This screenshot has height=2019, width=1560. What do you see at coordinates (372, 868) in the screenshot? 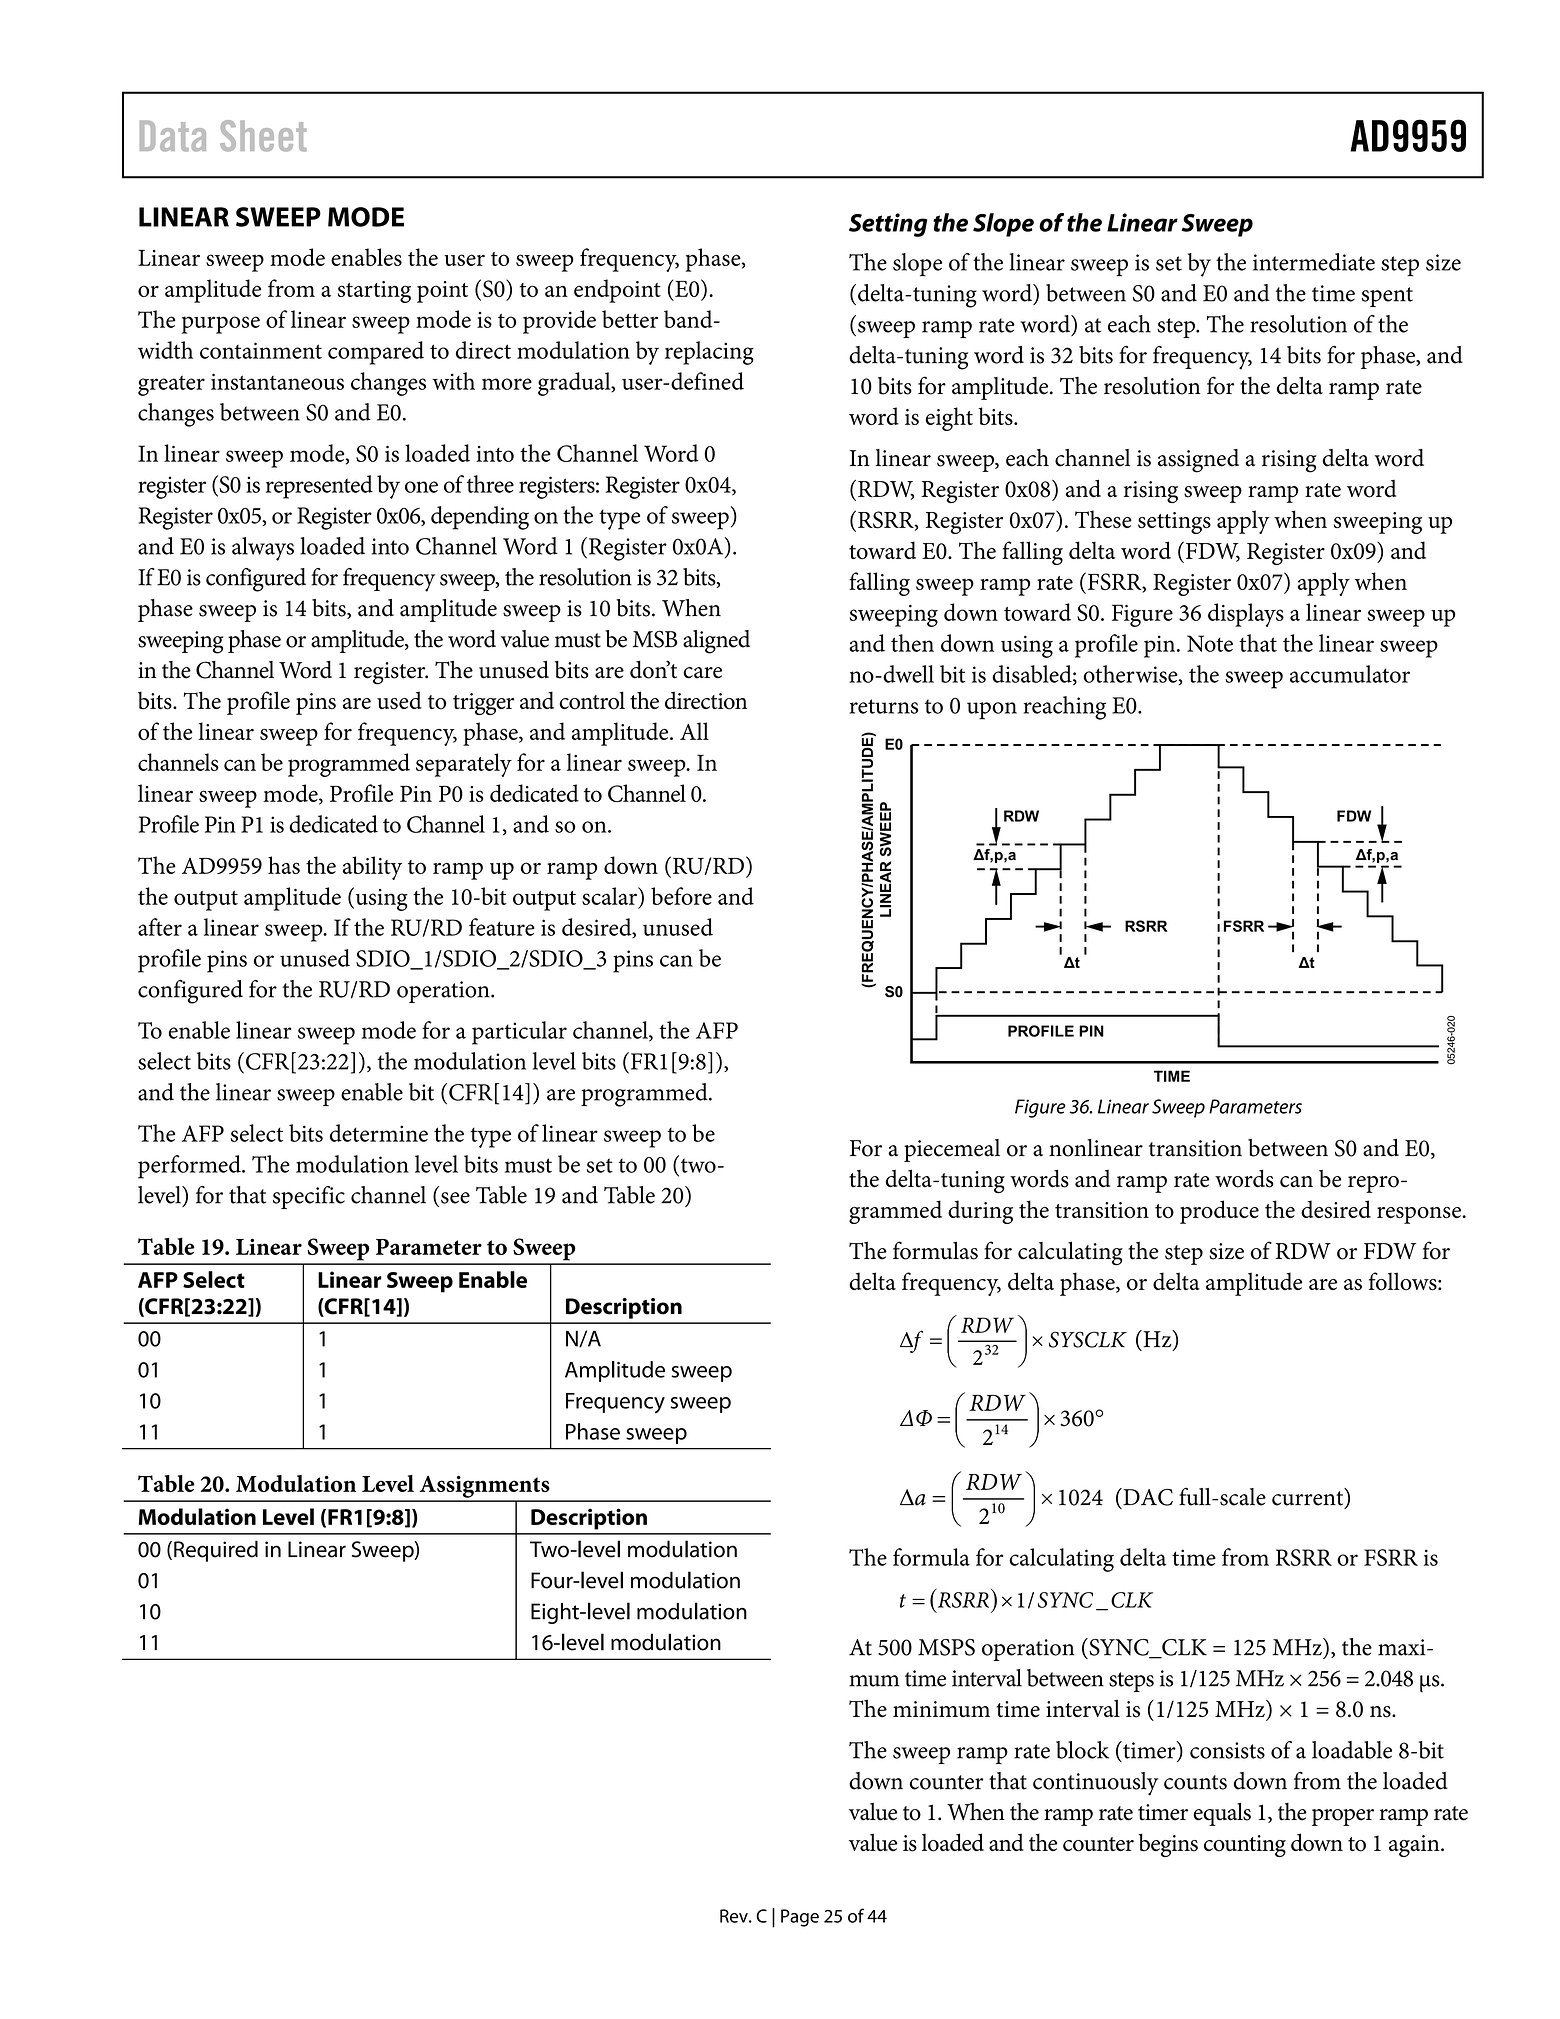
I see `ability` at bounding box center [372, 868].
